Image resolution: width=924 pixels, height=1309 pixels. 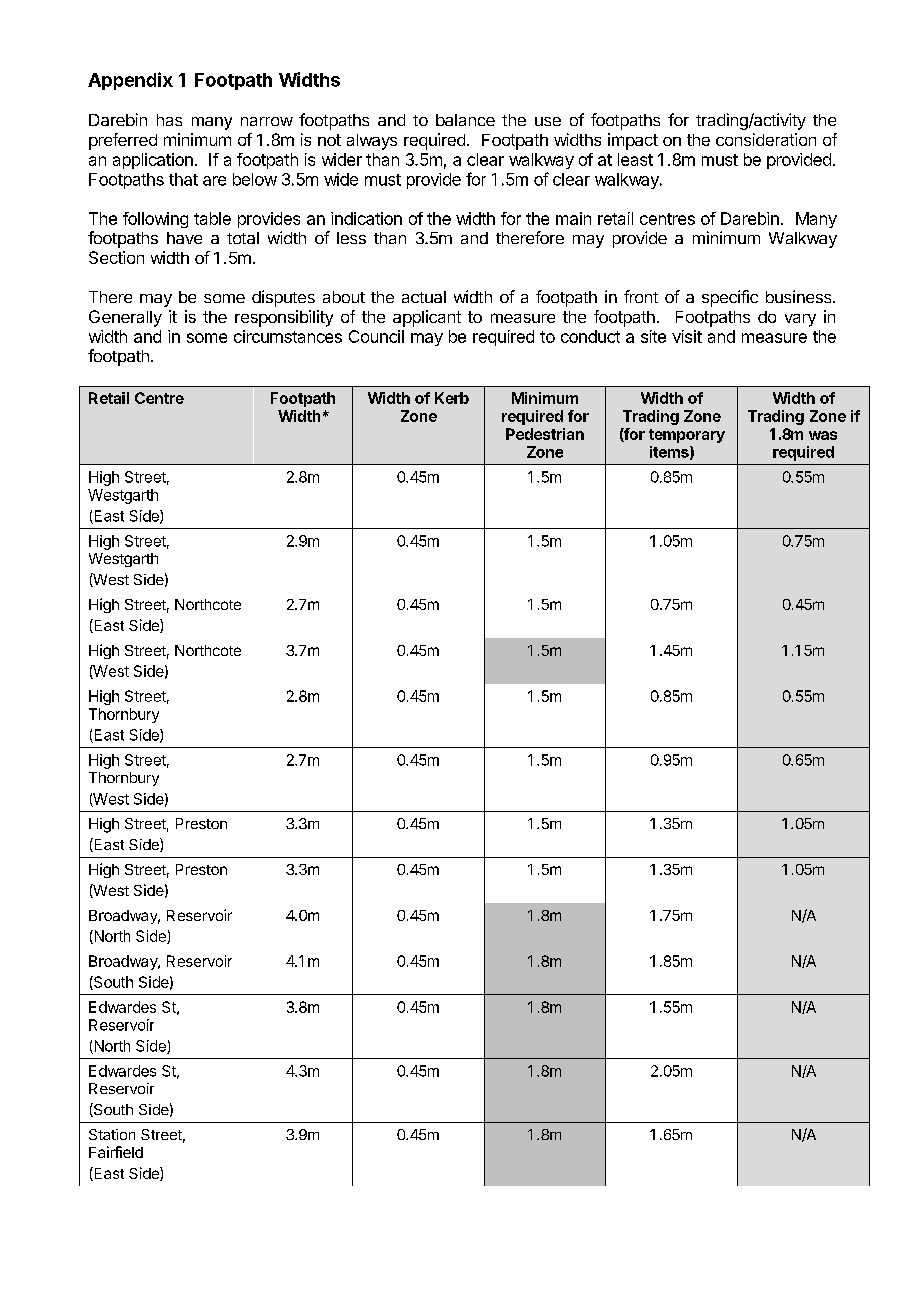 I want to click on Station, so click(x=112, y=1134).
